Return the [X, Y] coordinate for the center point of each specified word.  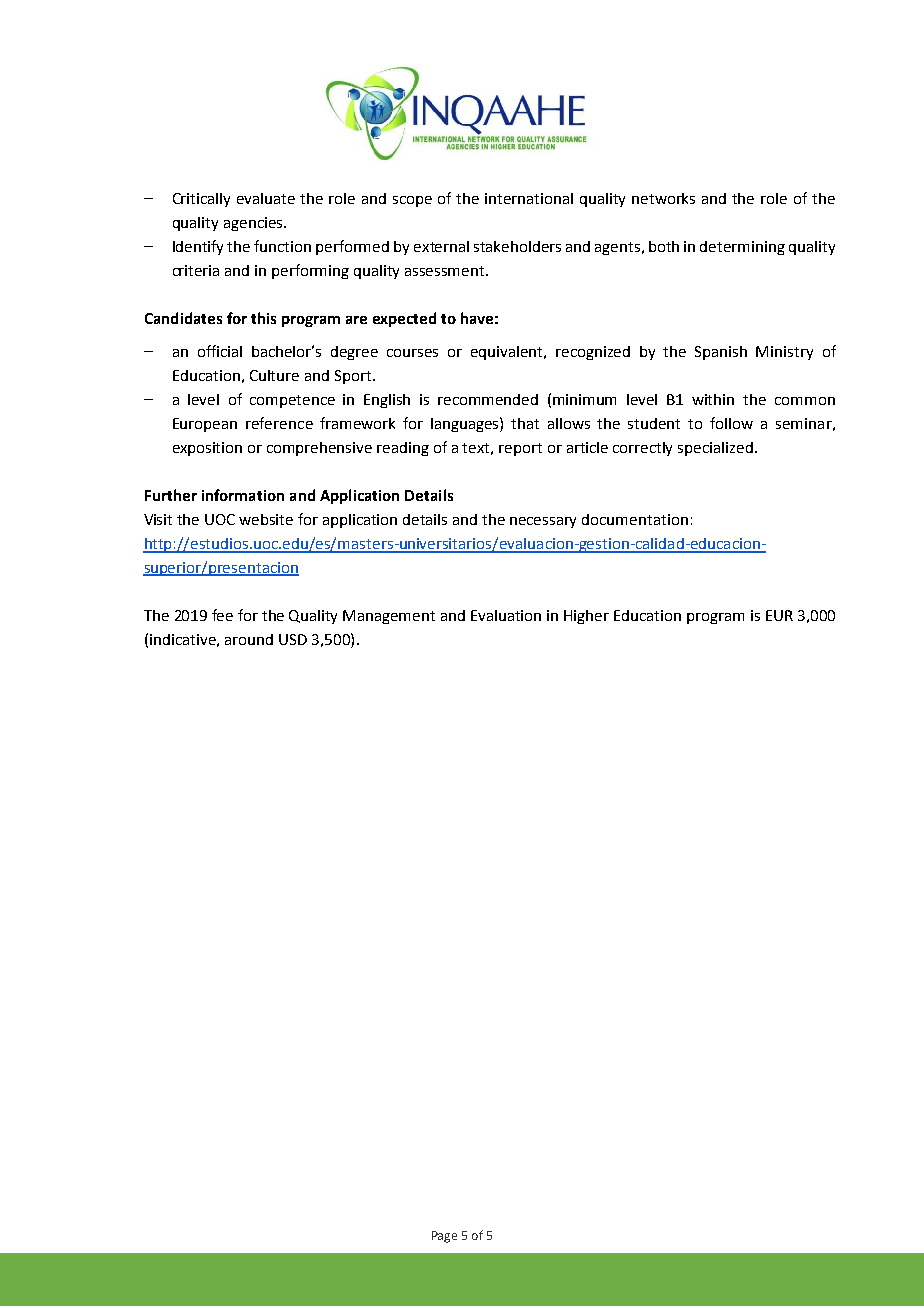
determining [742, 248]
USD [293, 639]
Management [389, 617]
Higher [586, 617]
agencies [254, 224]
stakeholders [517, 246]
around [249, 639]
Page [444, 1237]
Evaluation [506, 615]
